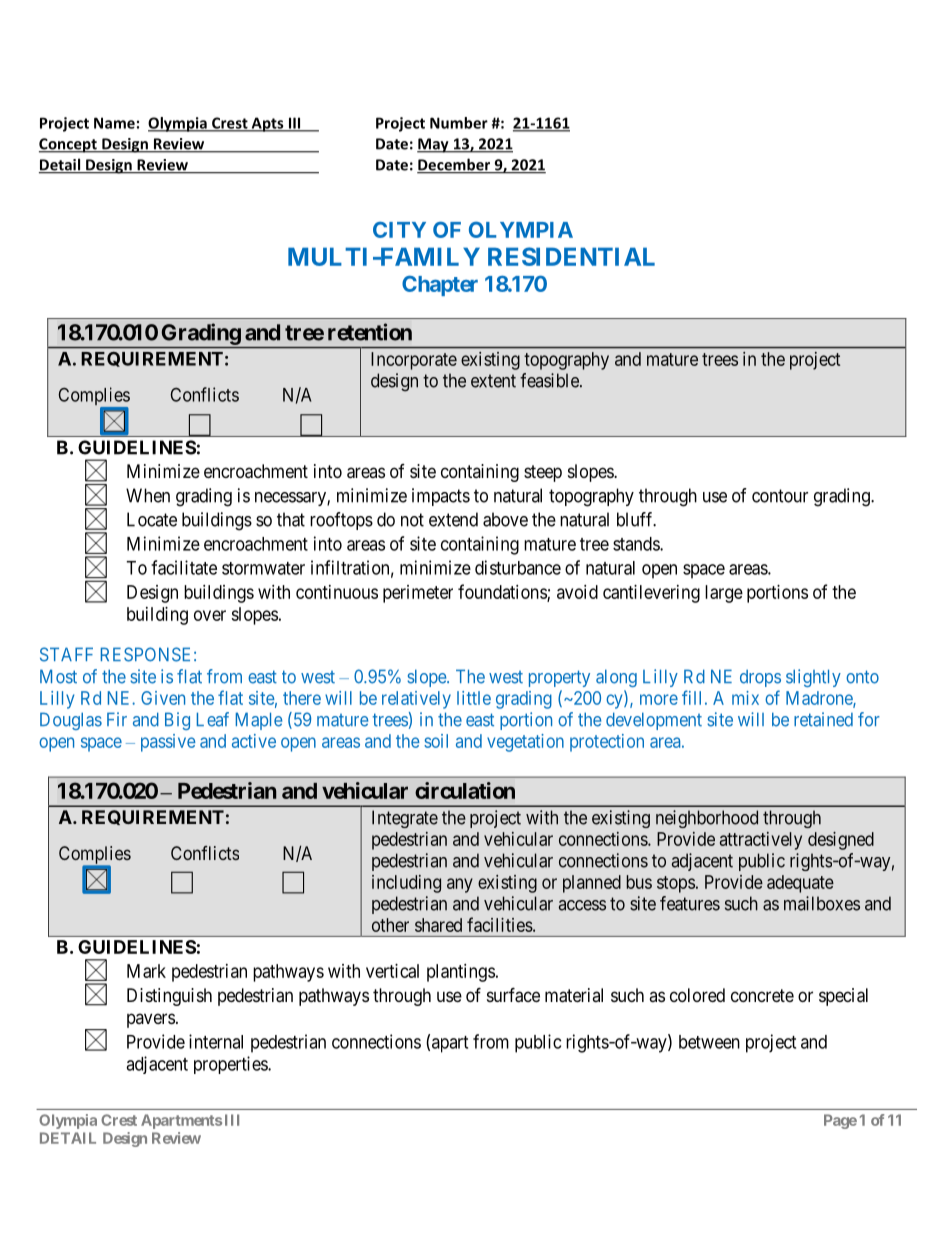  Describe the element at coordinates (151, 1020) in the screenshot. I see `pavers` at that location.
